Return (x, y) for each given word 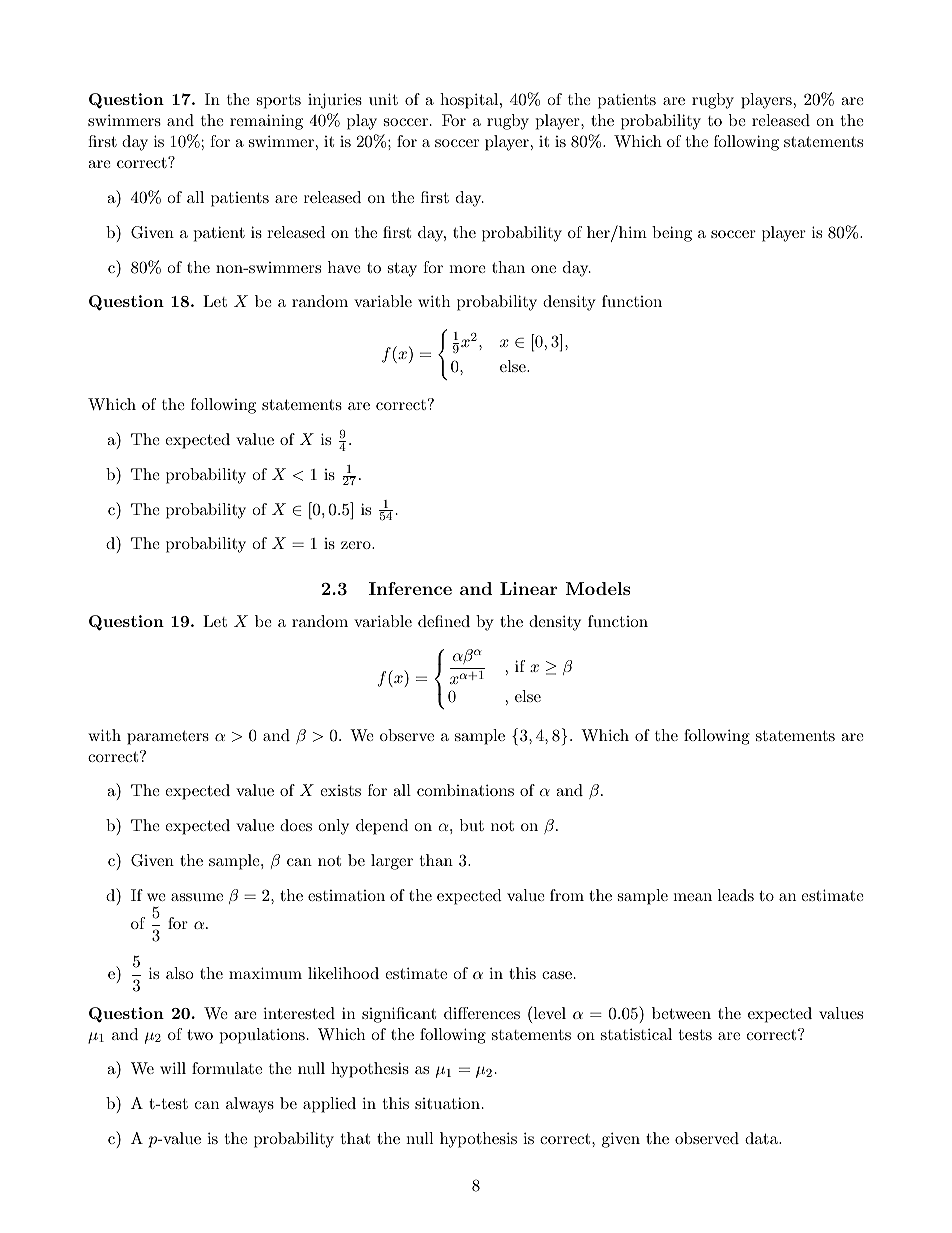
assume (197, 897)
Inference (410, 588)
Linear (529, 588)
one (543, 269)
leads (736, 895)
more (467, 269)
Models (598, 588)
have (344, 267)
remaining (266, 122)
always (250, 1105)
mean (692, 897)
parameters (168, 738)
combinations (465, 790)
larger (392, 862)
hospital (469, 101)
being (672, 234)
